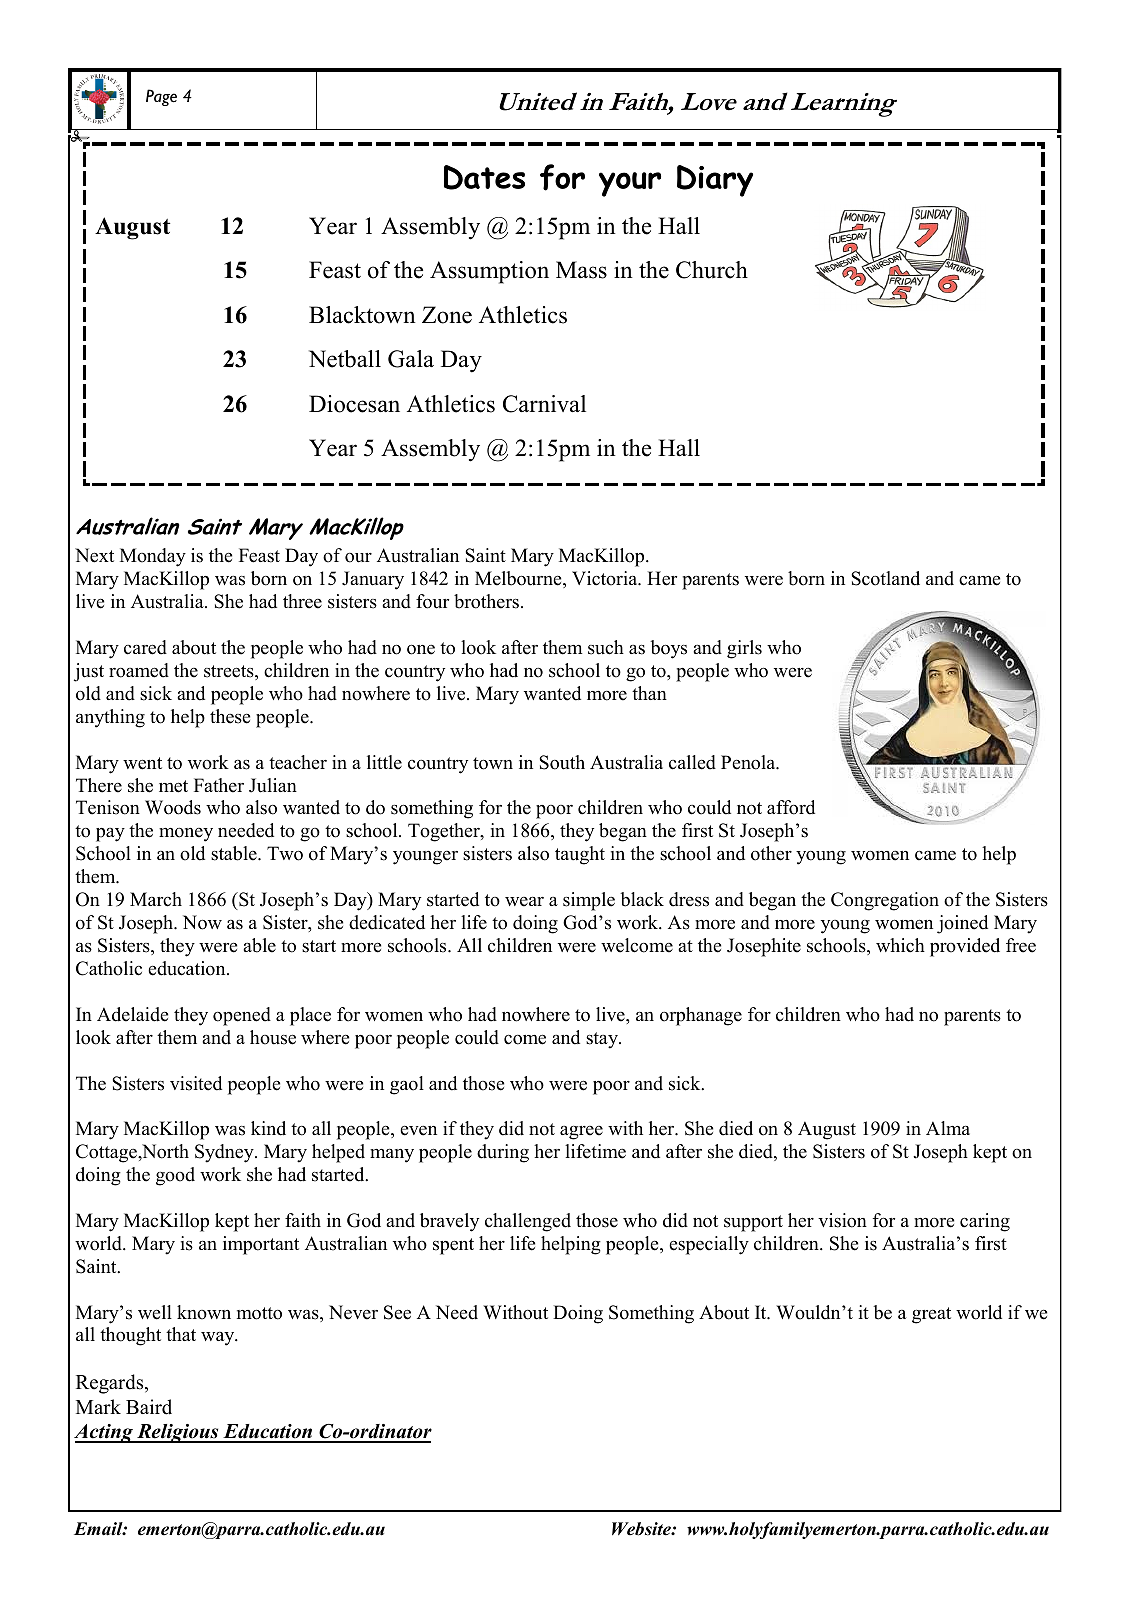 The height and width of the document is (1598, 1130). I want to click on such, so click(606, 647).
